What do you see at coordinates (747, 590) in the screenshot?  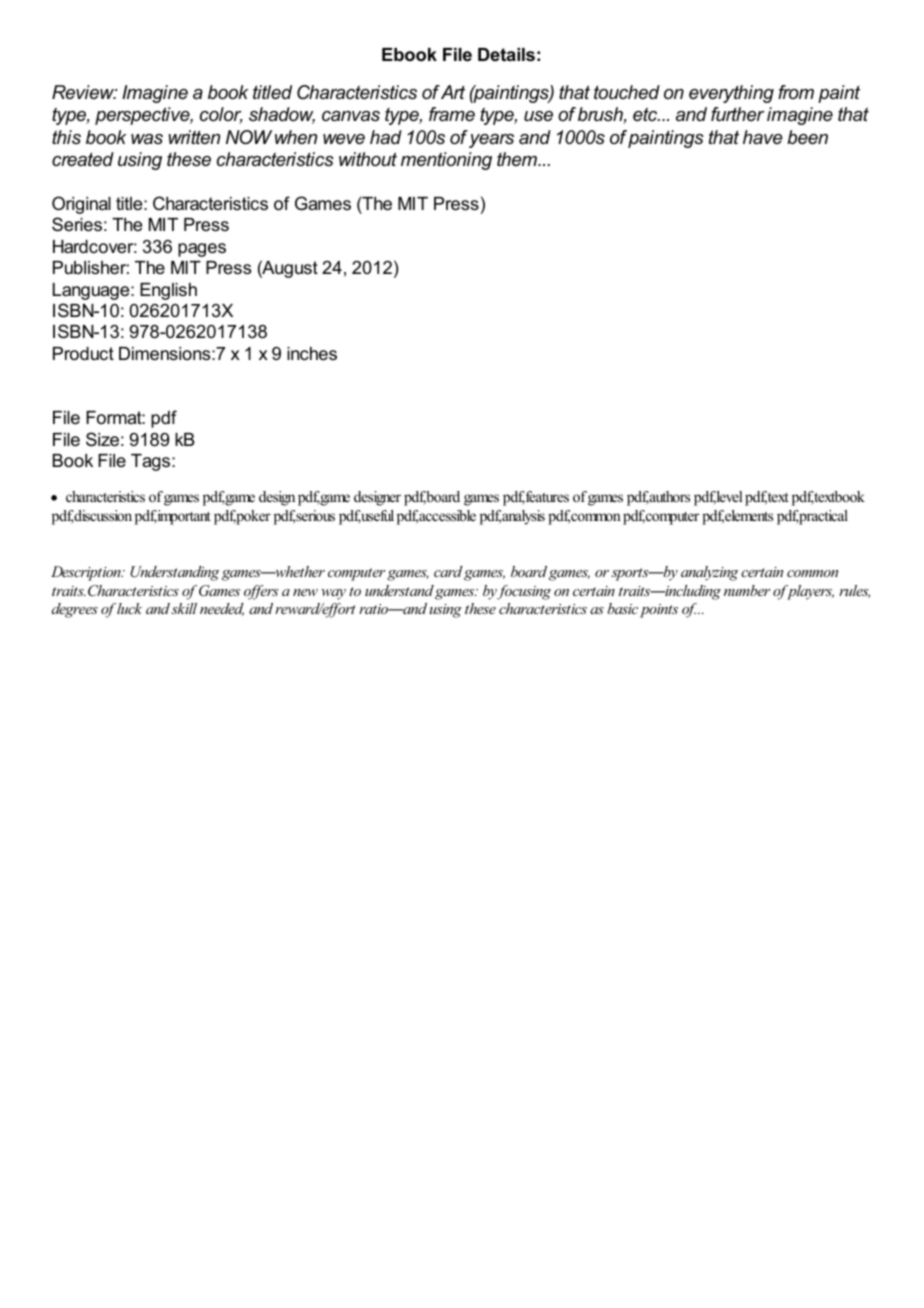 I see `number` at bounding box center [747, 590].
